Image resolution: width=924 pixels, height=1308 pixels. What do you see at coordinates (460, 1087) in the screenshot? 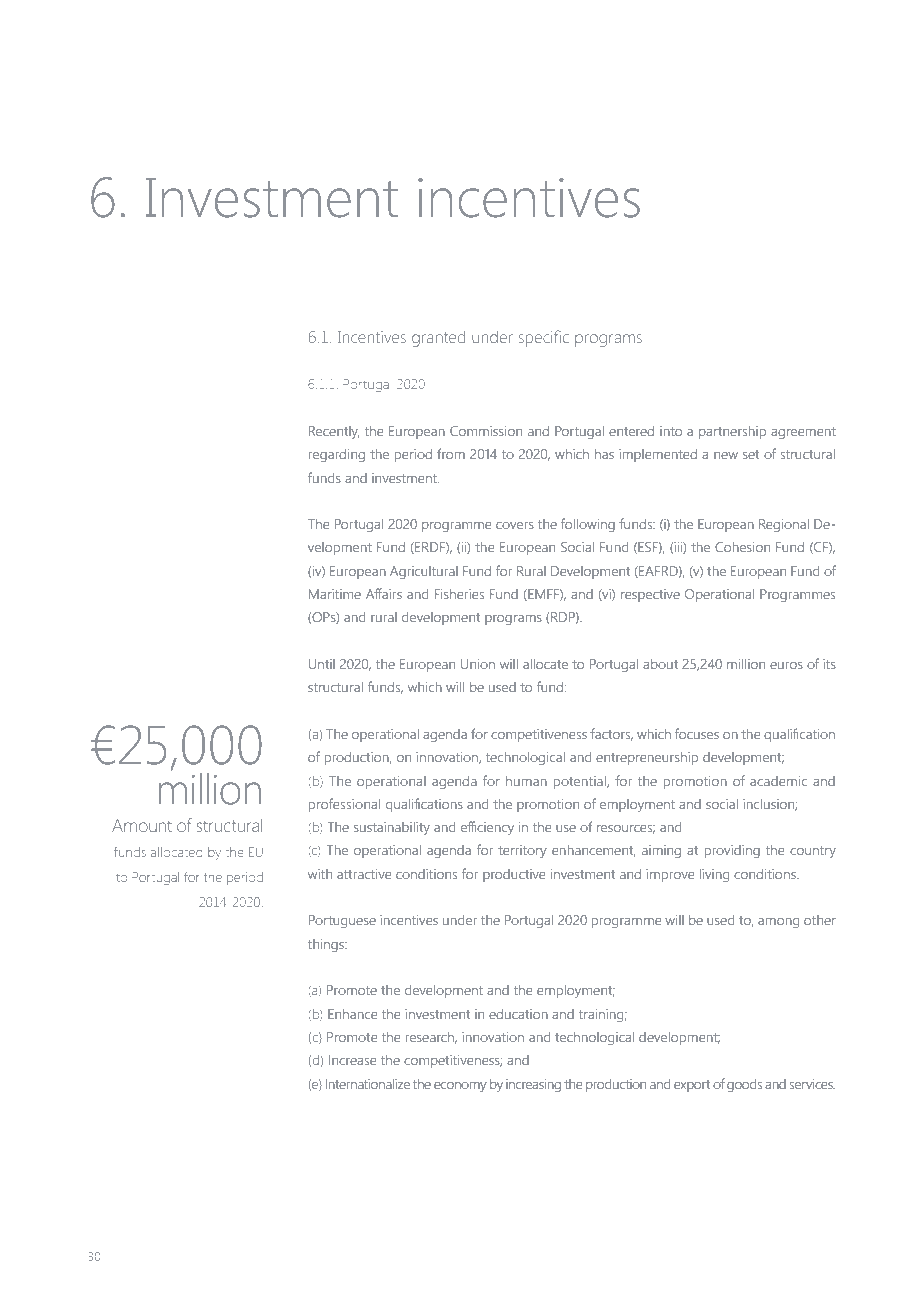
I see `economy` at bounding box center [460, 1087].
